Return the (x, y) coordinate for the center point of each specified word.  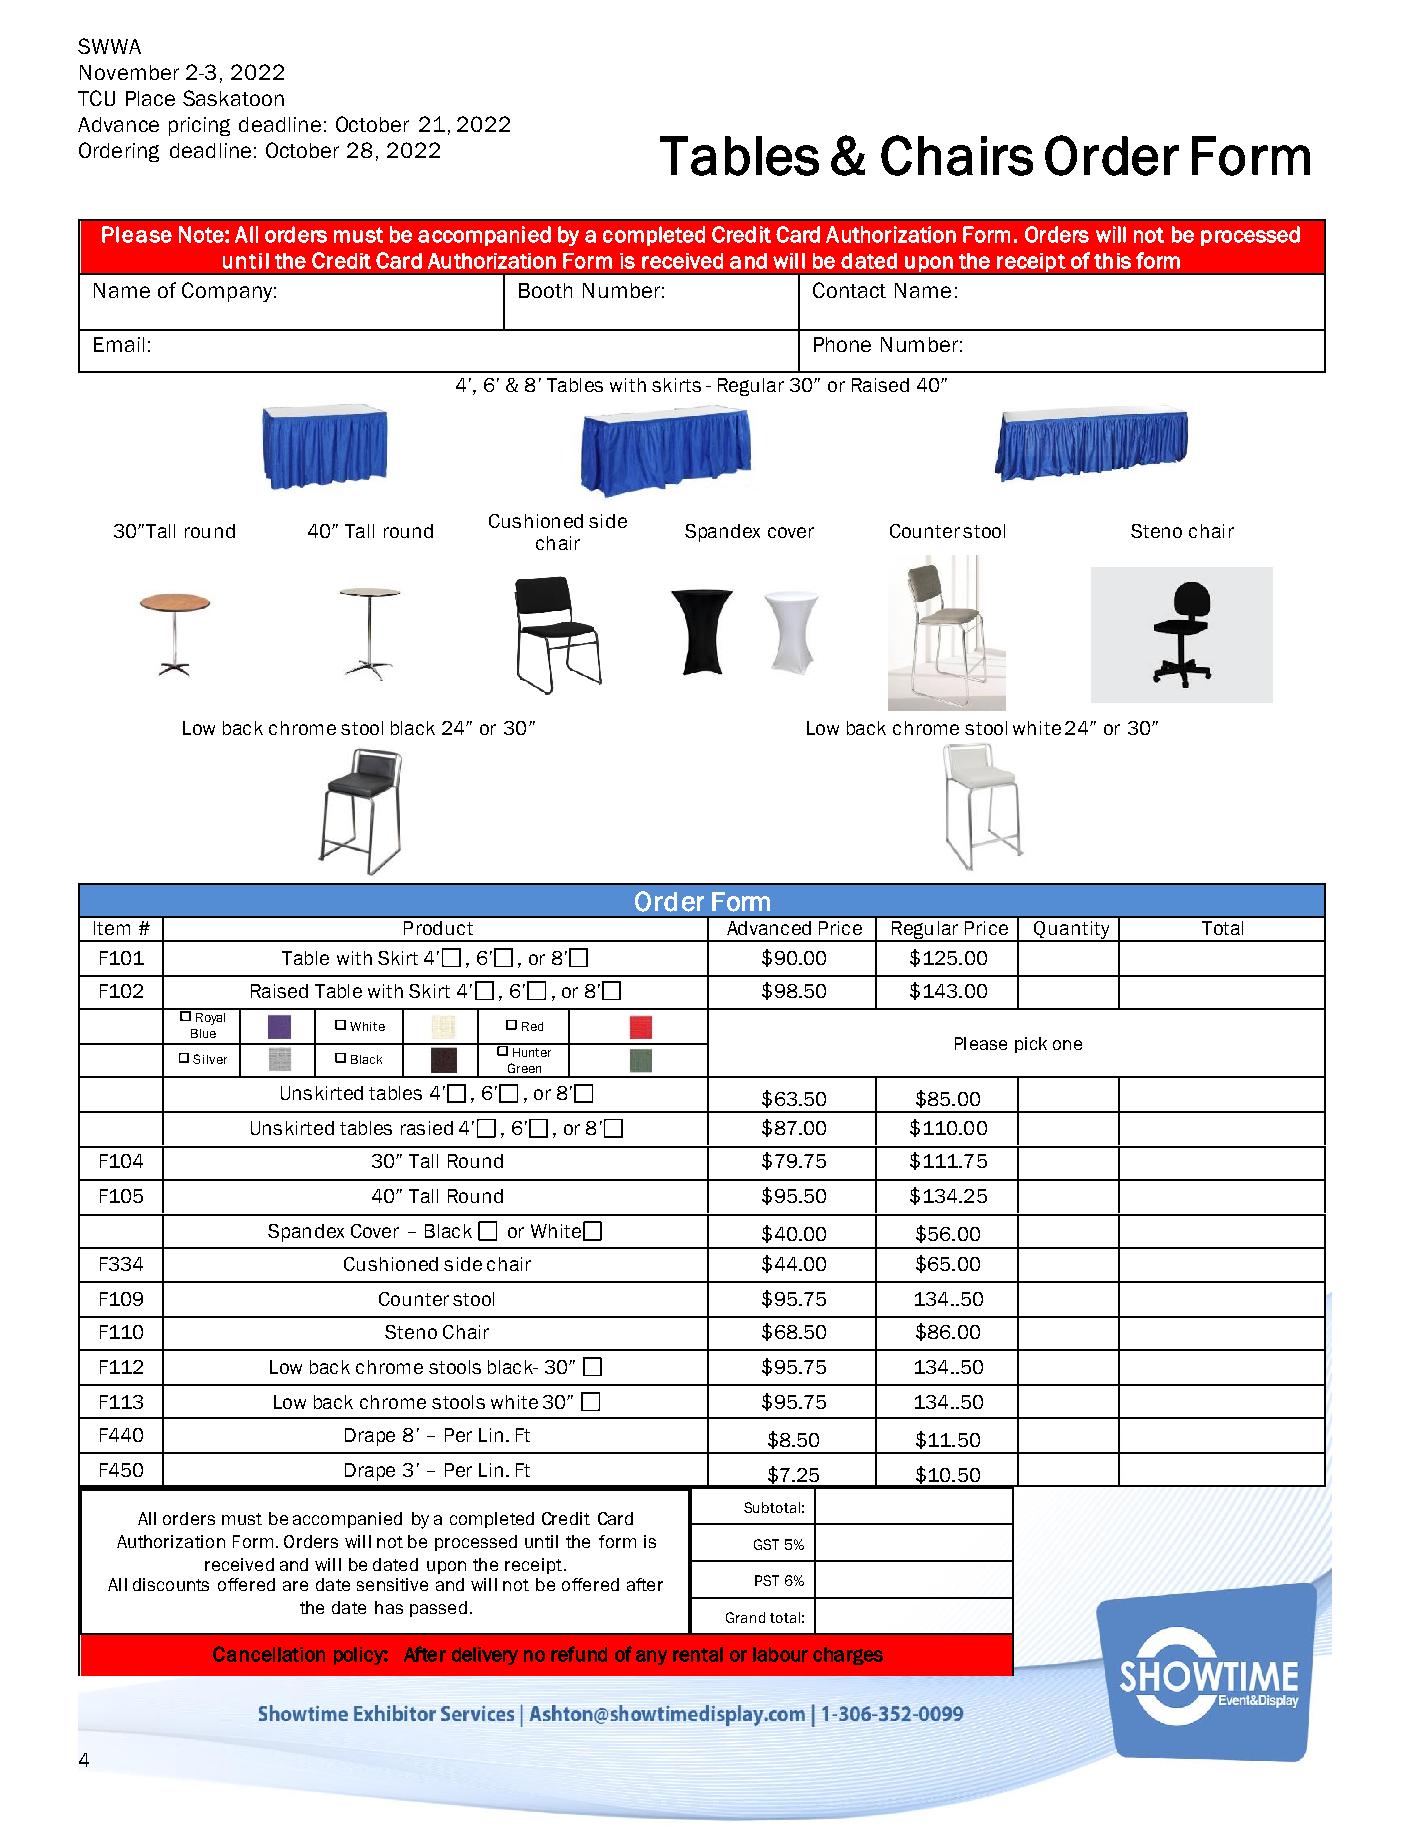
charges (848, 1656)
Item (112, 928)
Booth (545, 290)
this (1112, 261)
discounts (171, 1584)
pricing (199, 126)
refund (579, 1654)
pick (1031, 1045)
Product (438, 928)
